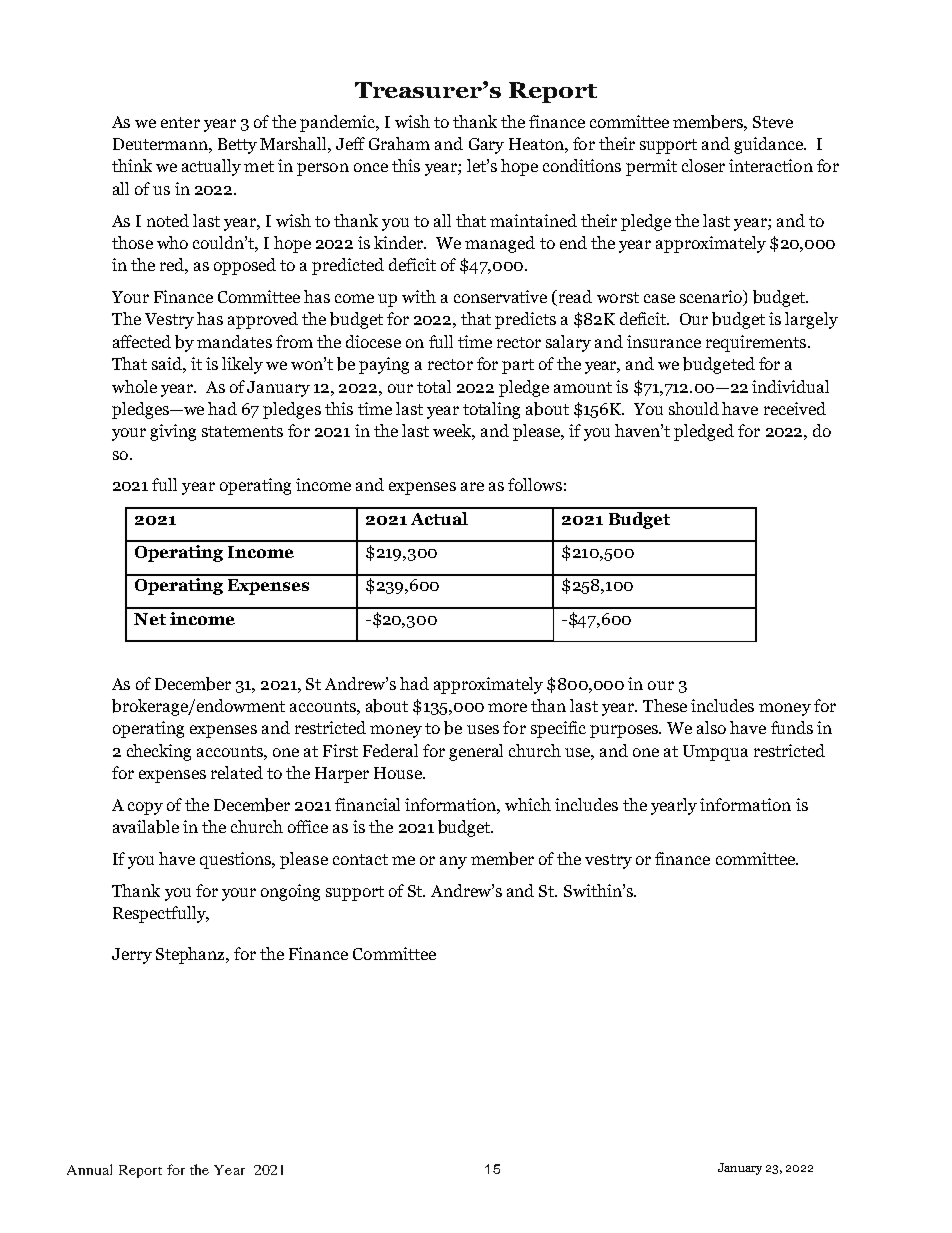  What do you see at coordinates (486, 146) in the screenshot?
I see `Gary` at bounding box center [486, 146].
